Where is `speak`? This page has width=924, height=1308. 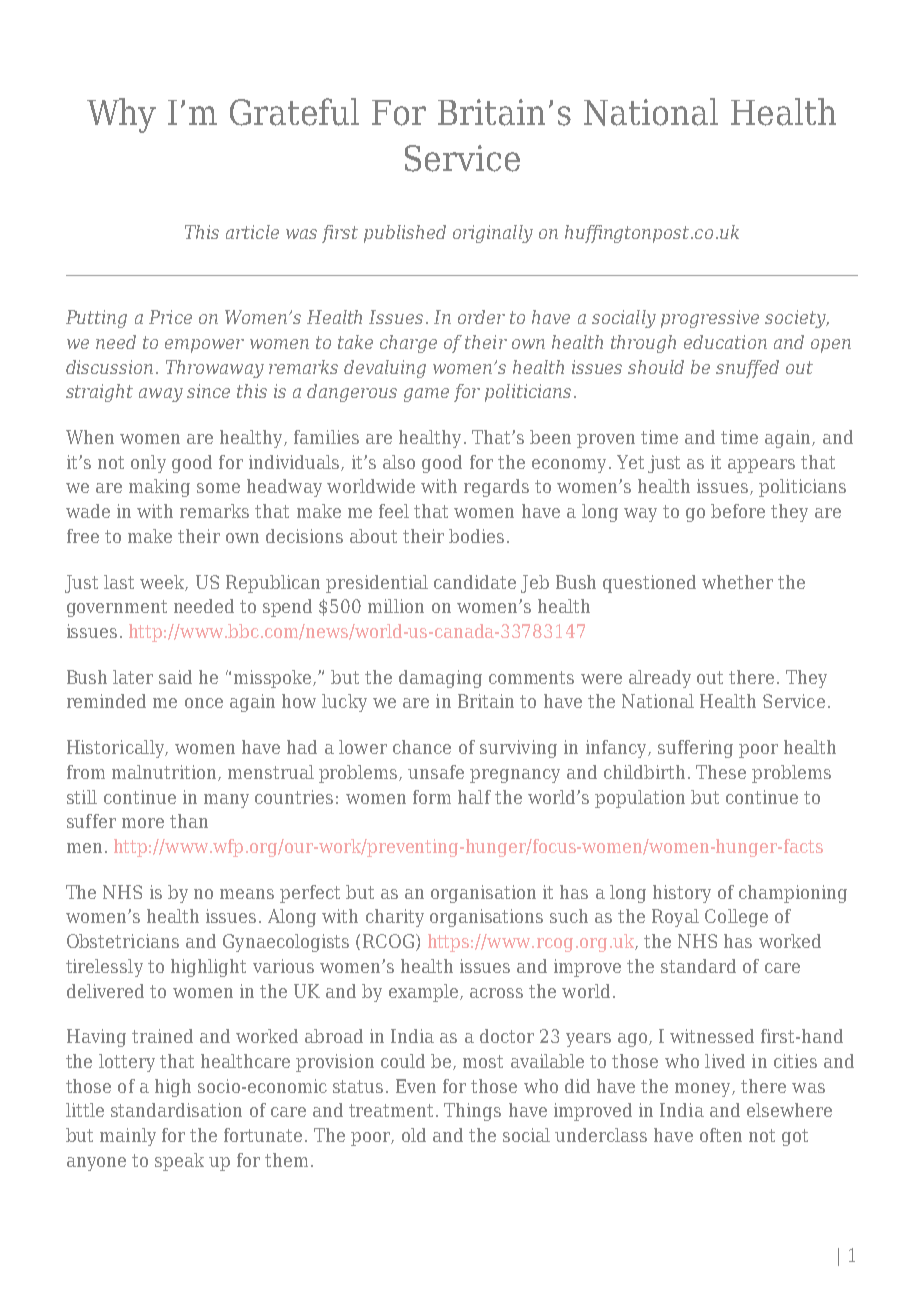 speak is located at coordinates (179, 1162).
